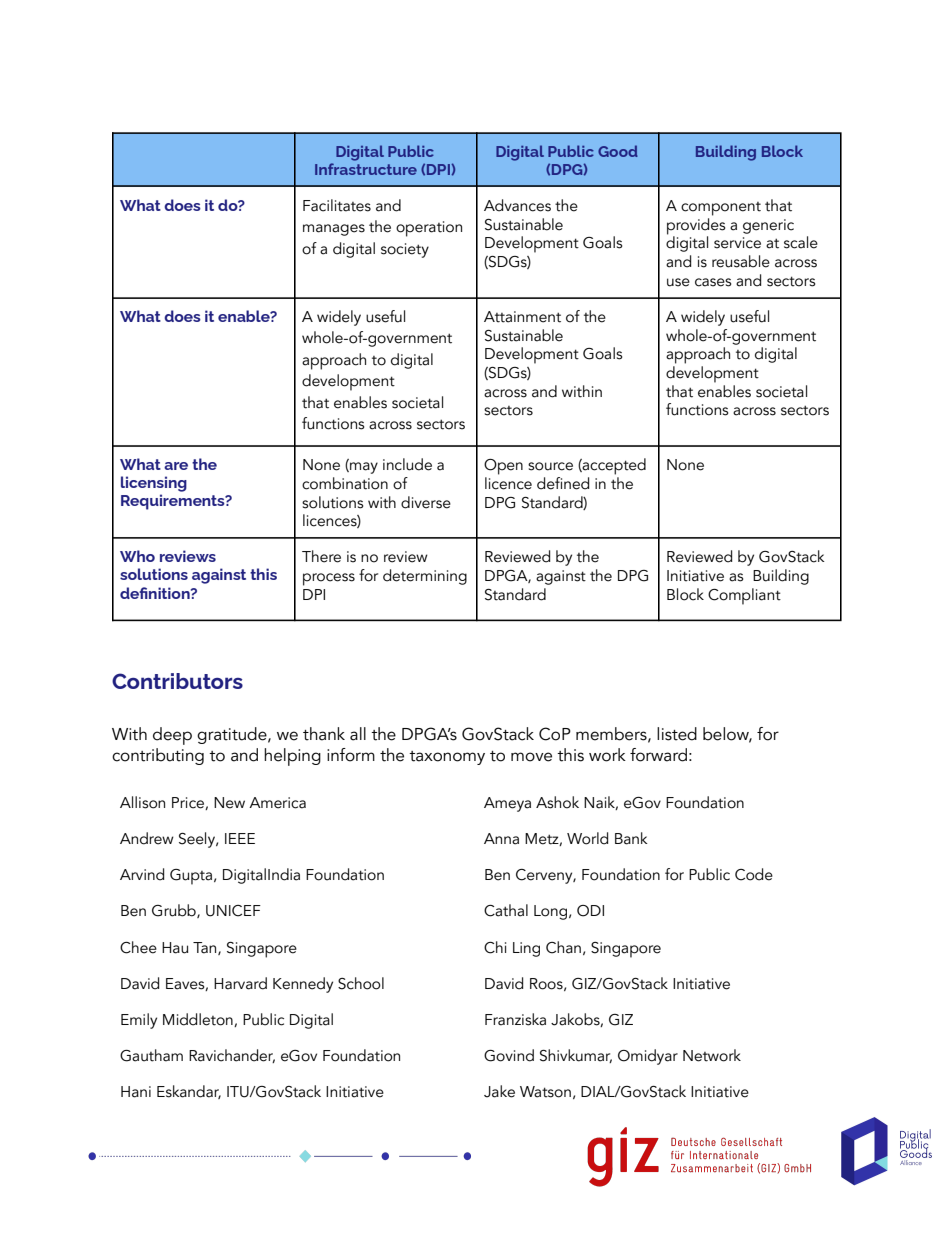  I want to click on Jake, so click(499, 1091).
